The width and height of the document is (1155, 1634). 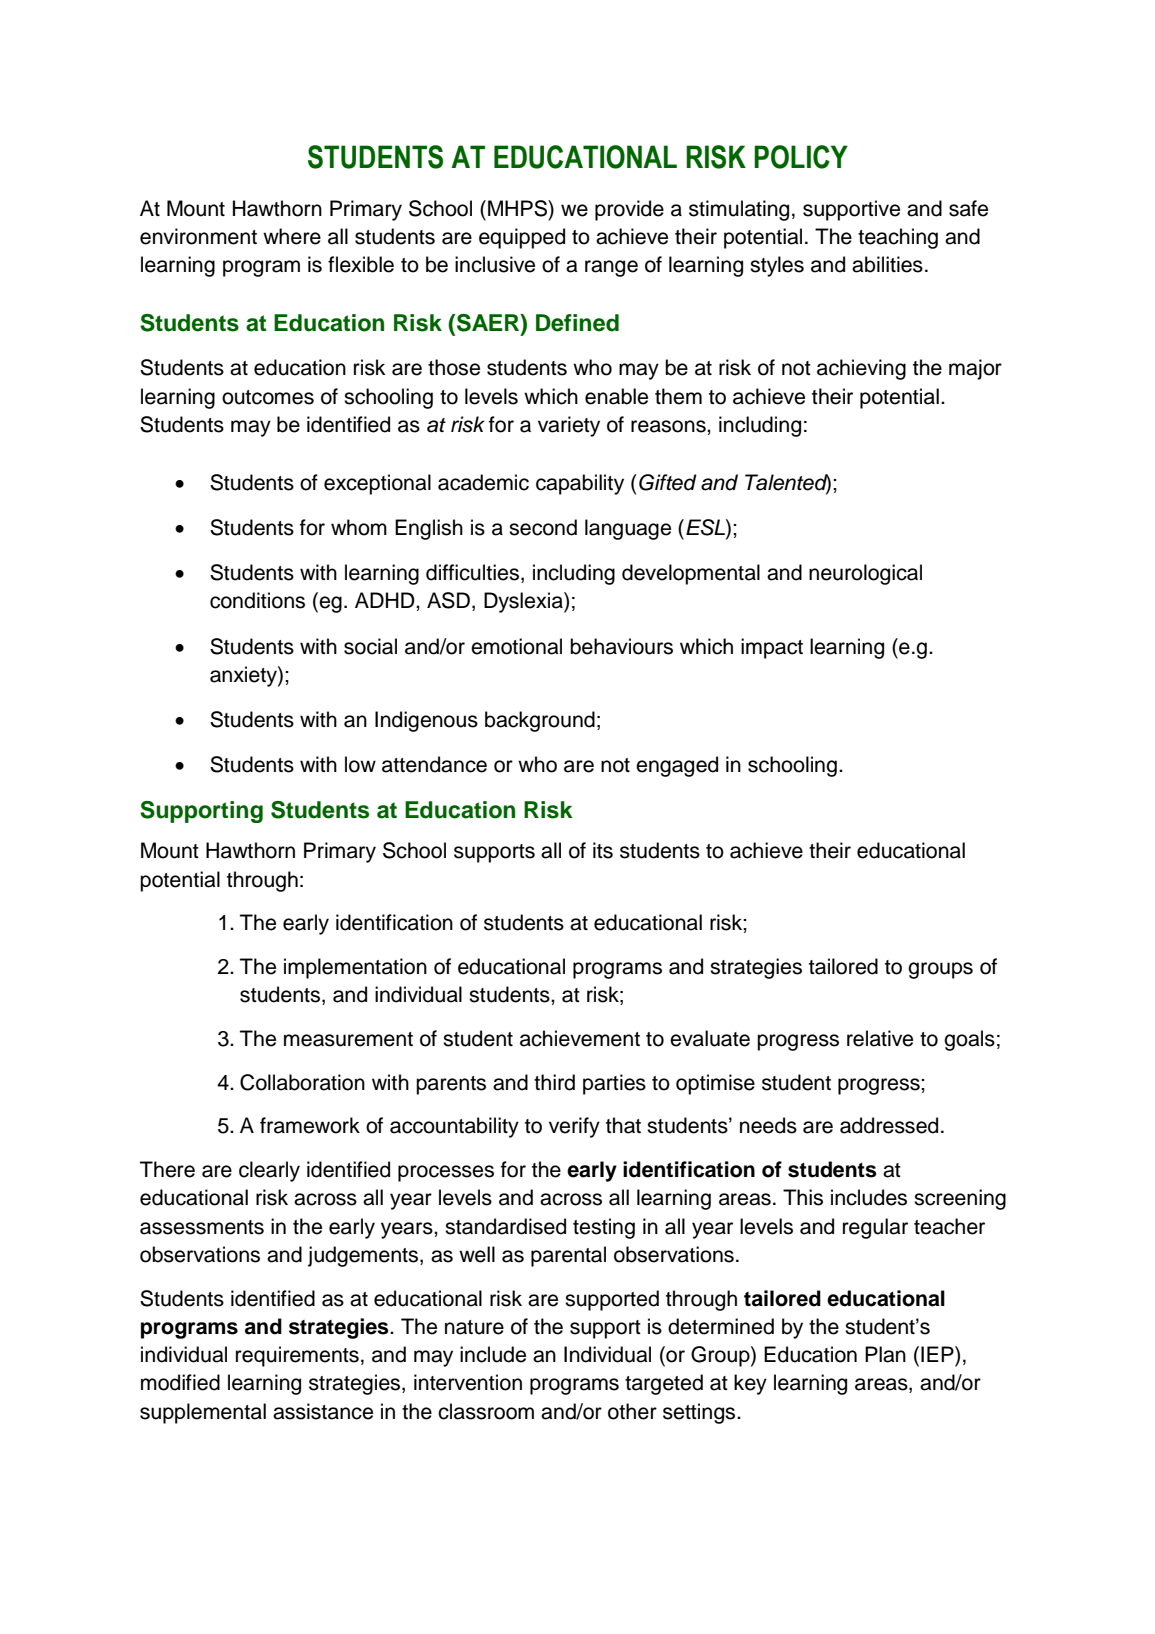 I want to click on low, so click(x=360, y=764).
